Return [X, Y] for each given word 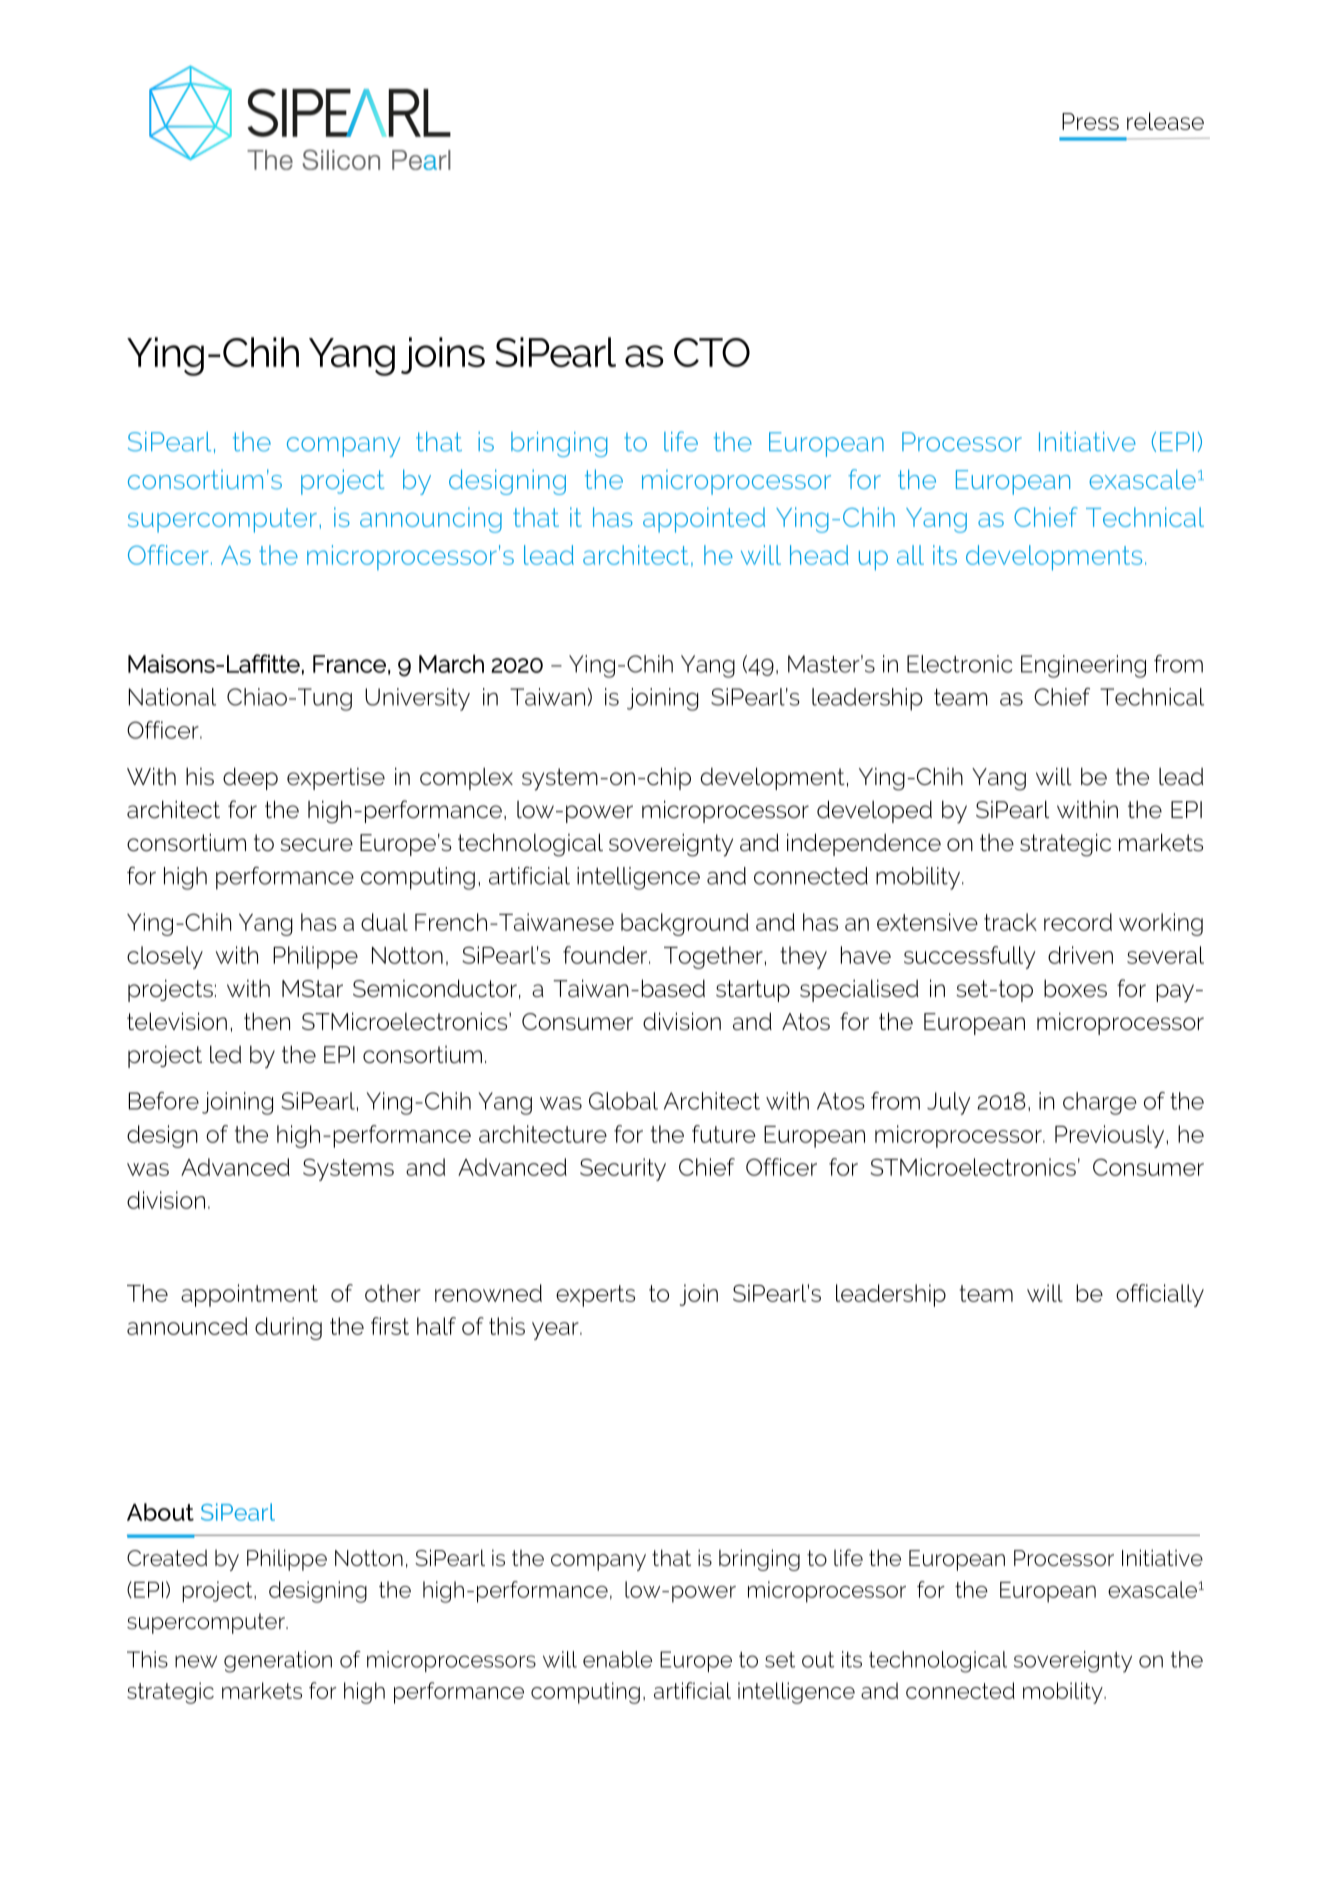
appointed [704, 520]
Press [1090, 121]
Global [623, 1101]
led [225, 1054]
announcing [431, 520]
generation [278, 1662]
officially [1160, 1295]
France [349, 664]
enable [617, 1659]
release [1165, 121]
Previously [1111, 1136]
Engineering [1083, 666]
